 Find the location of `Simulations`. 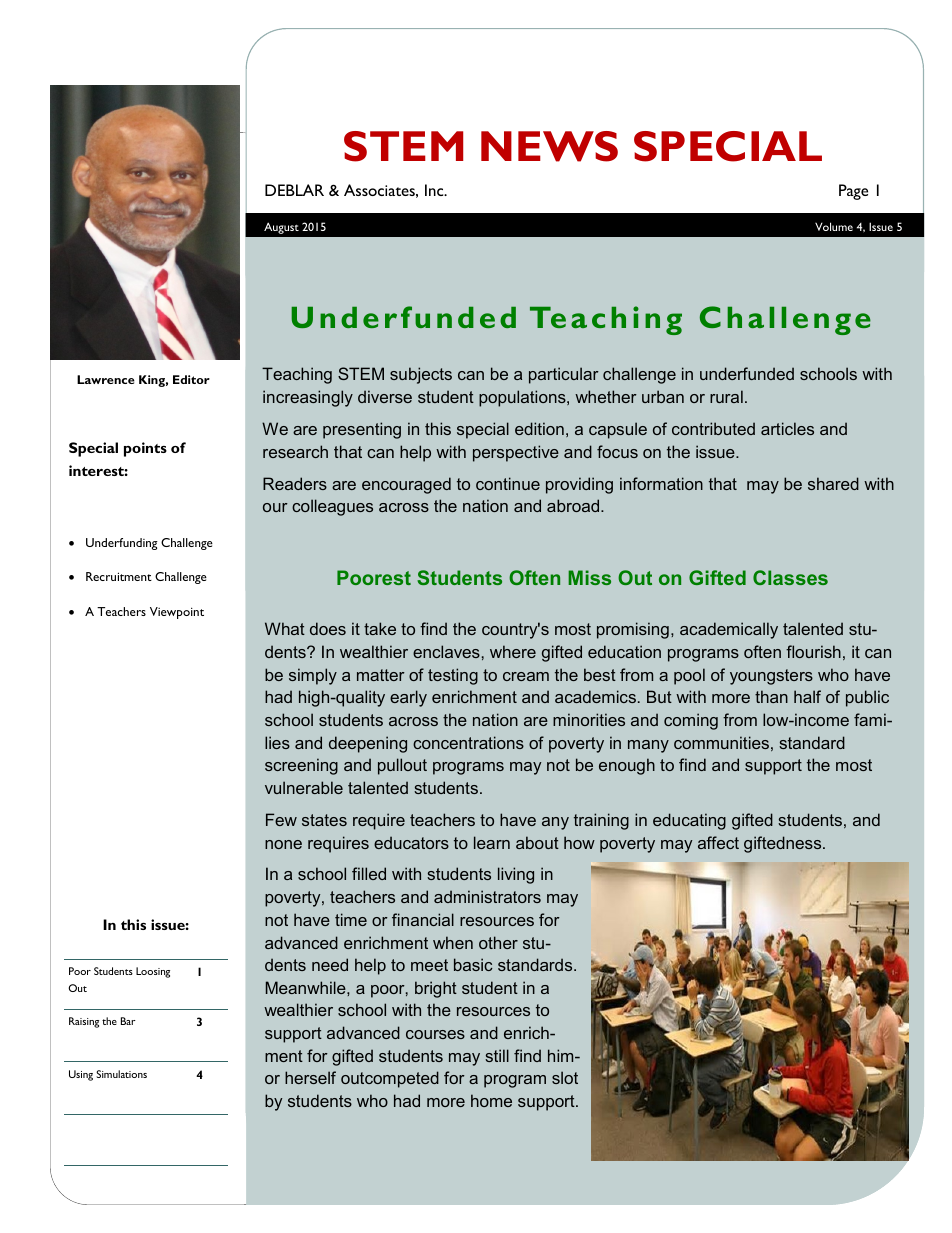

Simulations is located at coordinates (121, 1074).
